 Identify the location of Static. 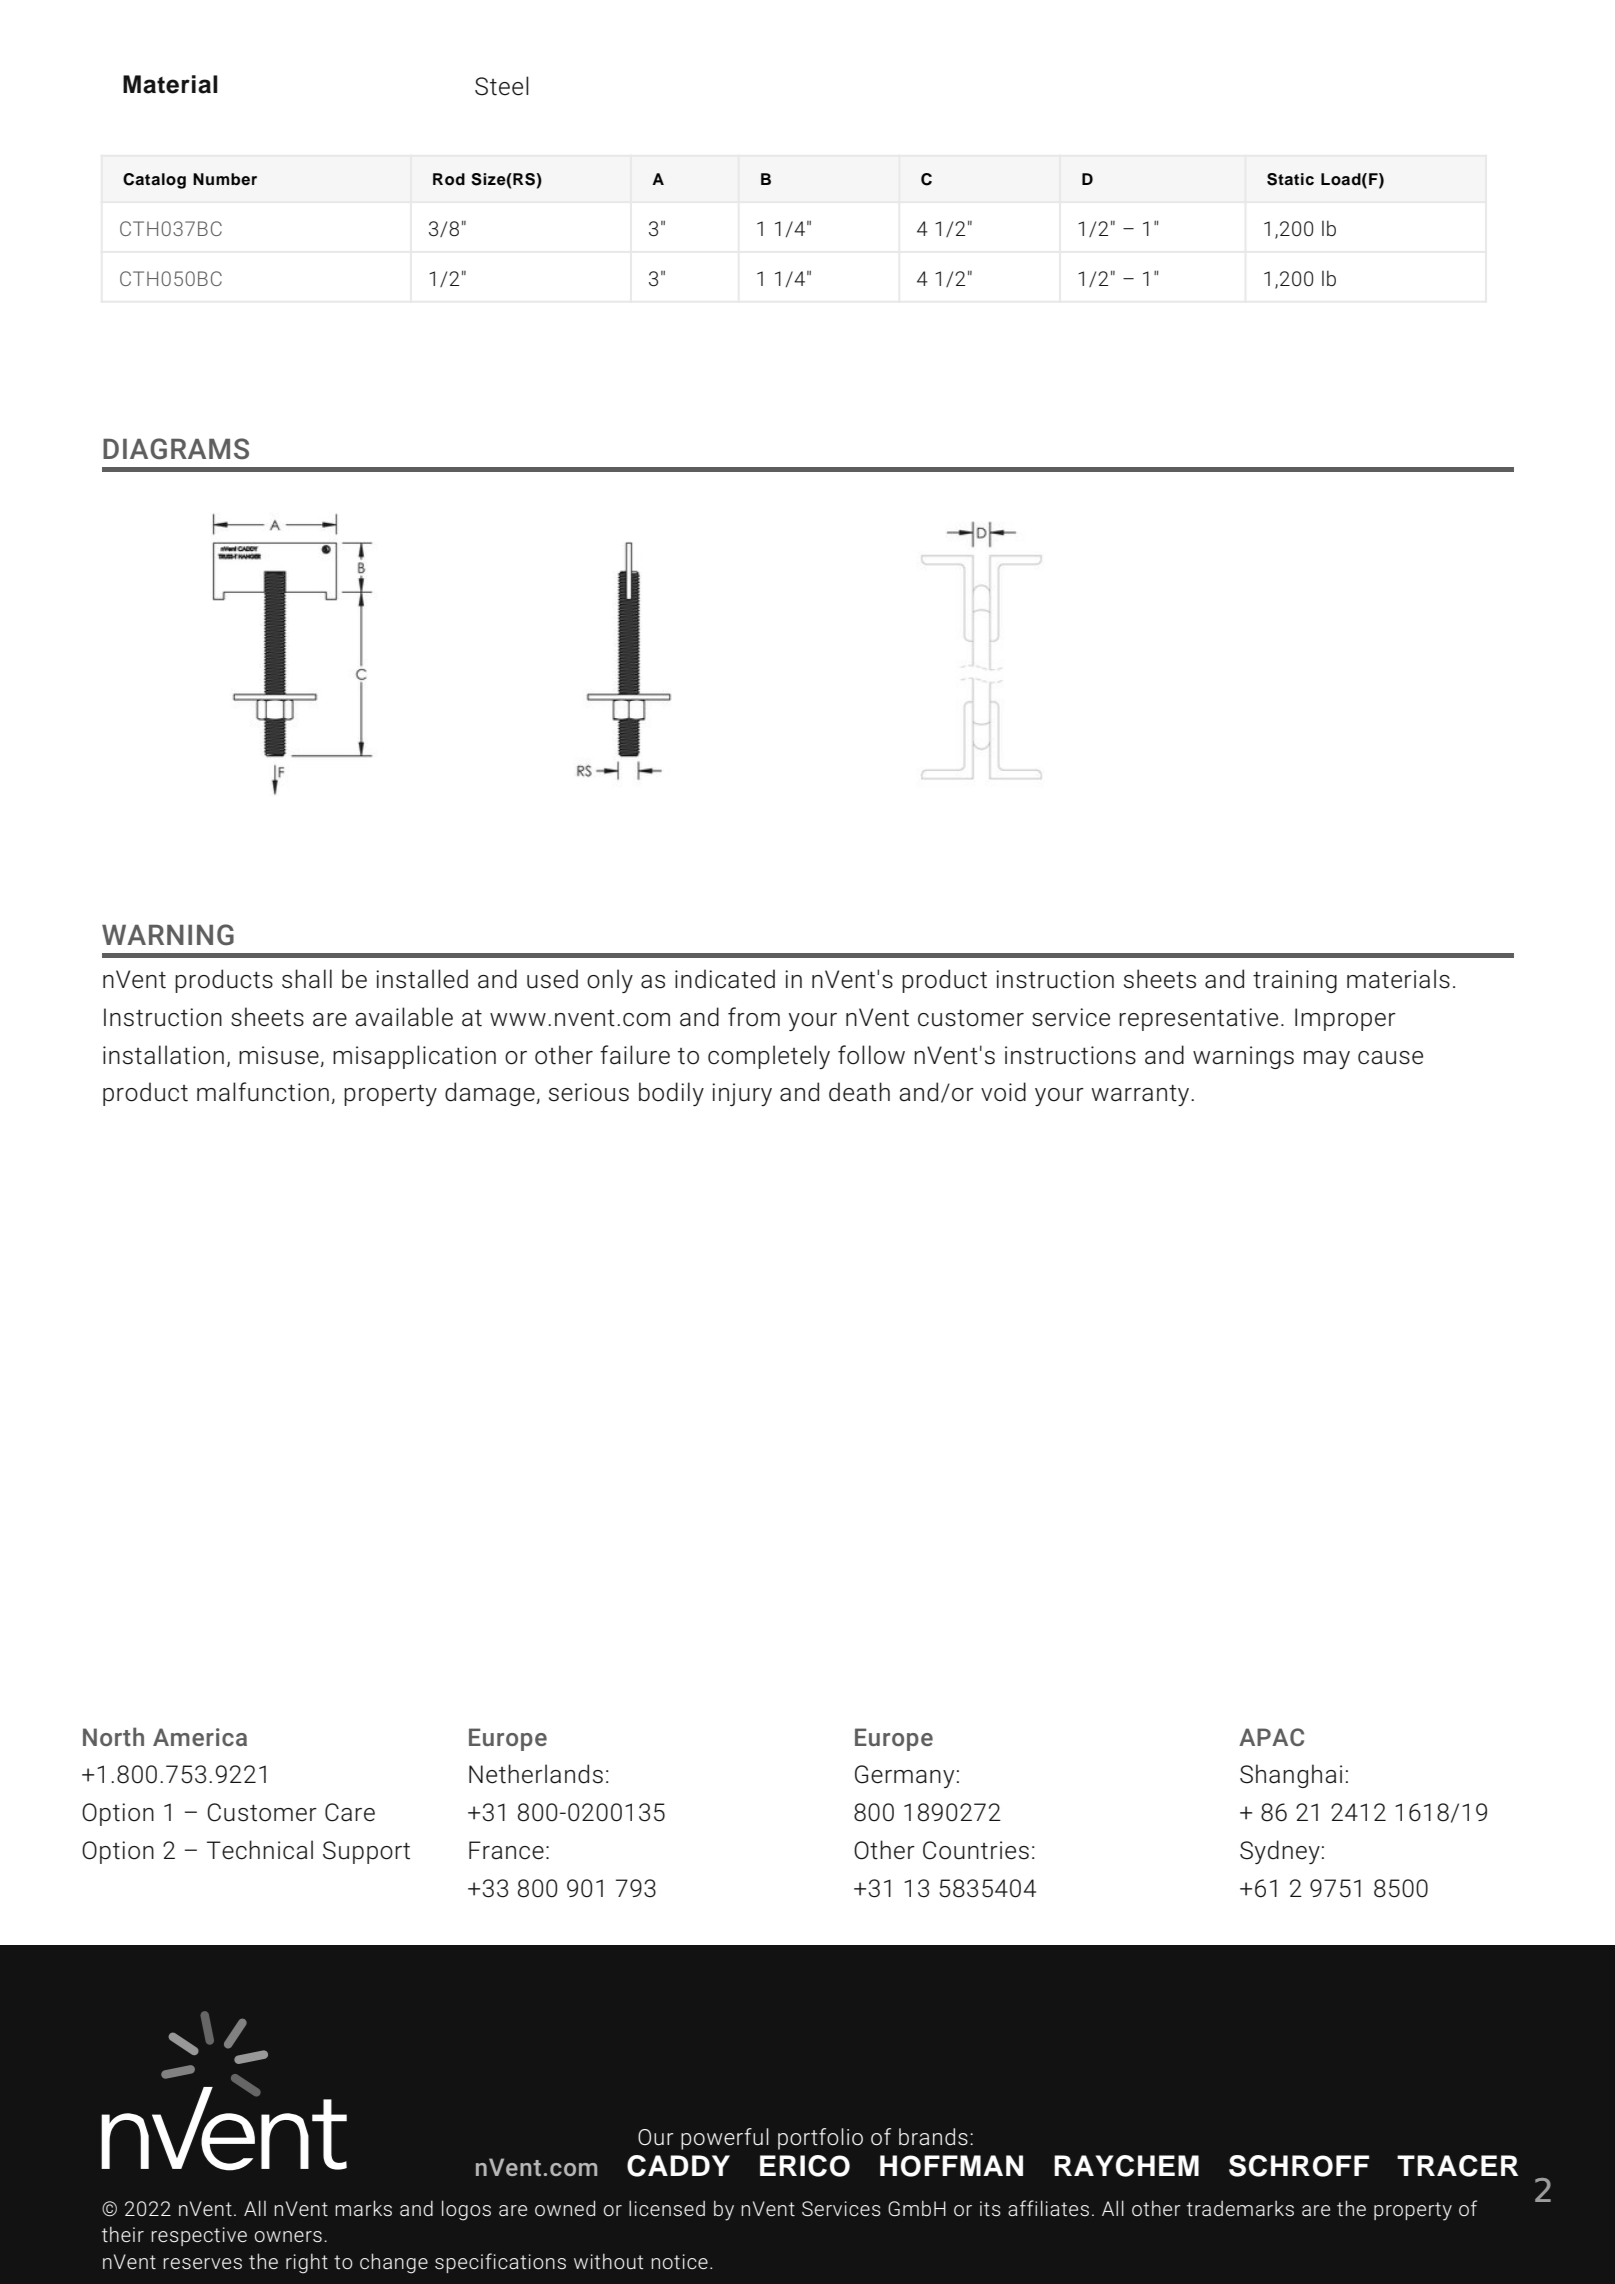
(1290, 179).
